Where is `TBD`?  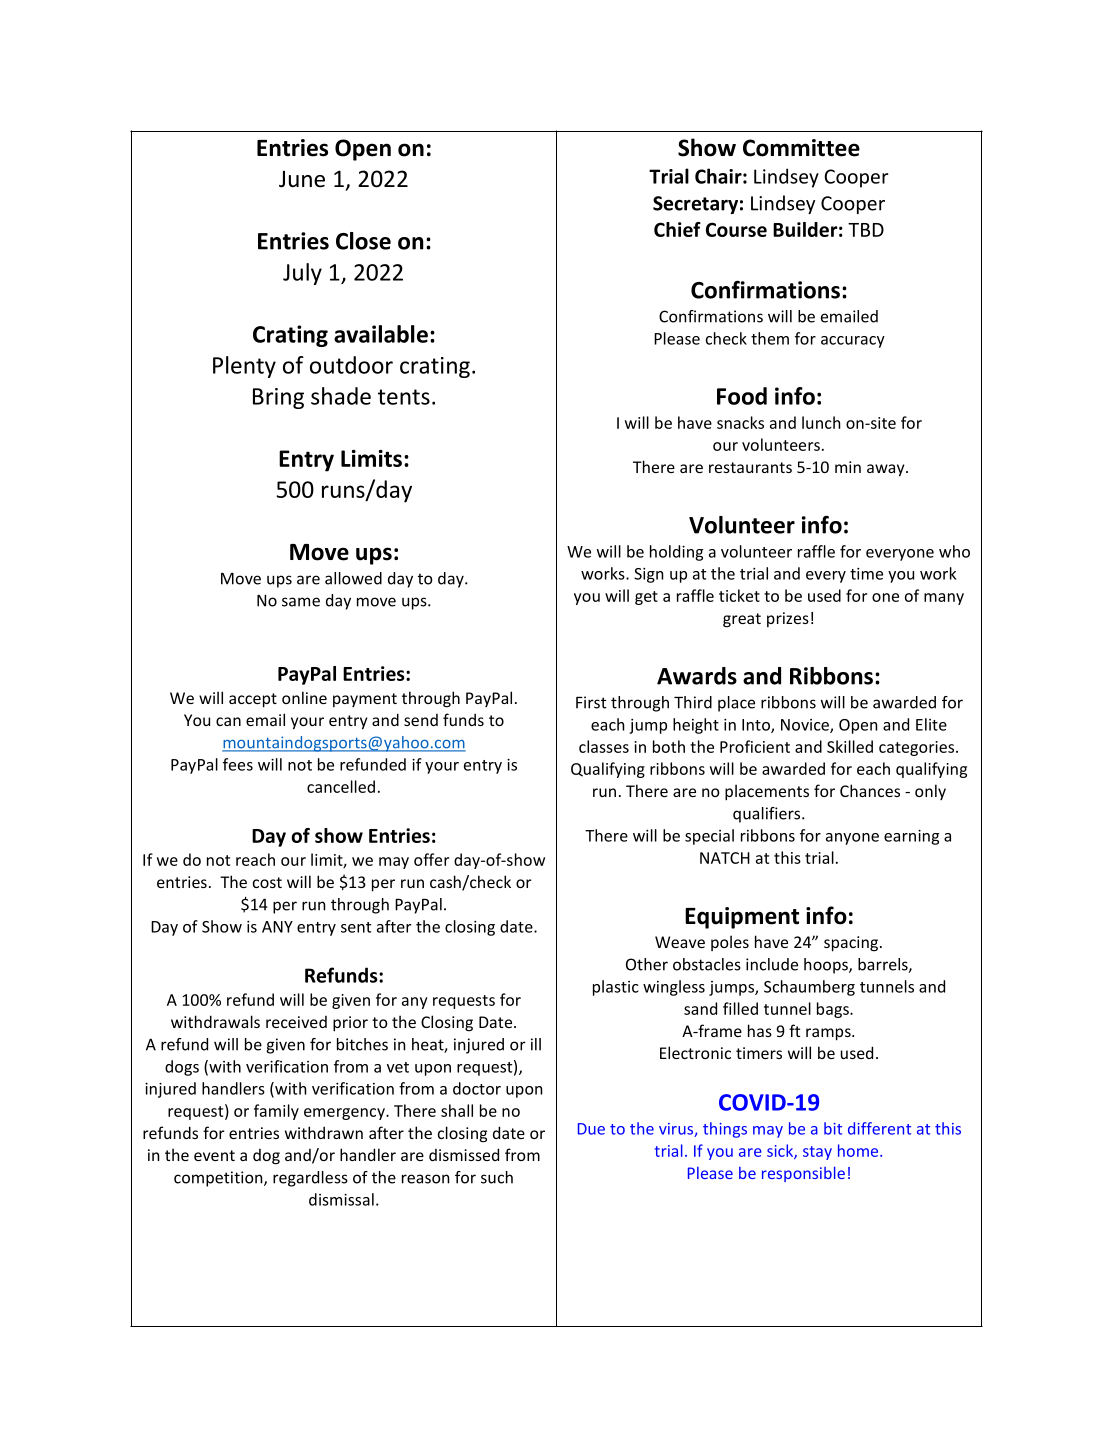
TBD is located at coordinates (866, 230).
